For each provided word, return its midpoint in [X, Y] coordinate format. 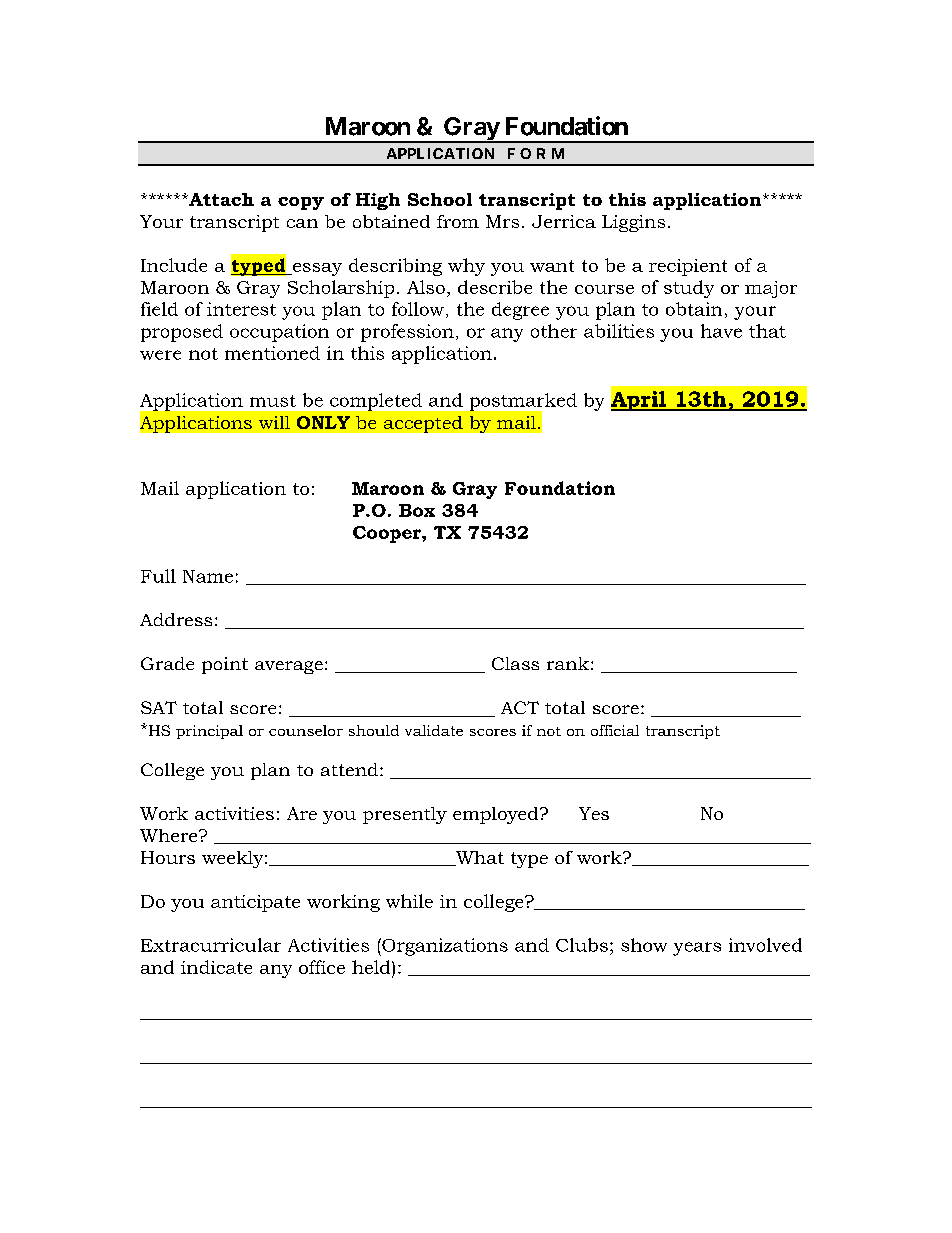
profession [407, 333]
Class [515, 663]
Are [302, 813]
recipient [688, 267]
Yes [594, 813]
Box [417, 510]
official [615, 730]
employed [497, 815]
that [767, 331]
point [225, 665]
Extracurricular [211, 945]
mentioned [272, 353]
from [458, 221]
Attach [220, 199]
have [721, 331]
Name [208, 576]
